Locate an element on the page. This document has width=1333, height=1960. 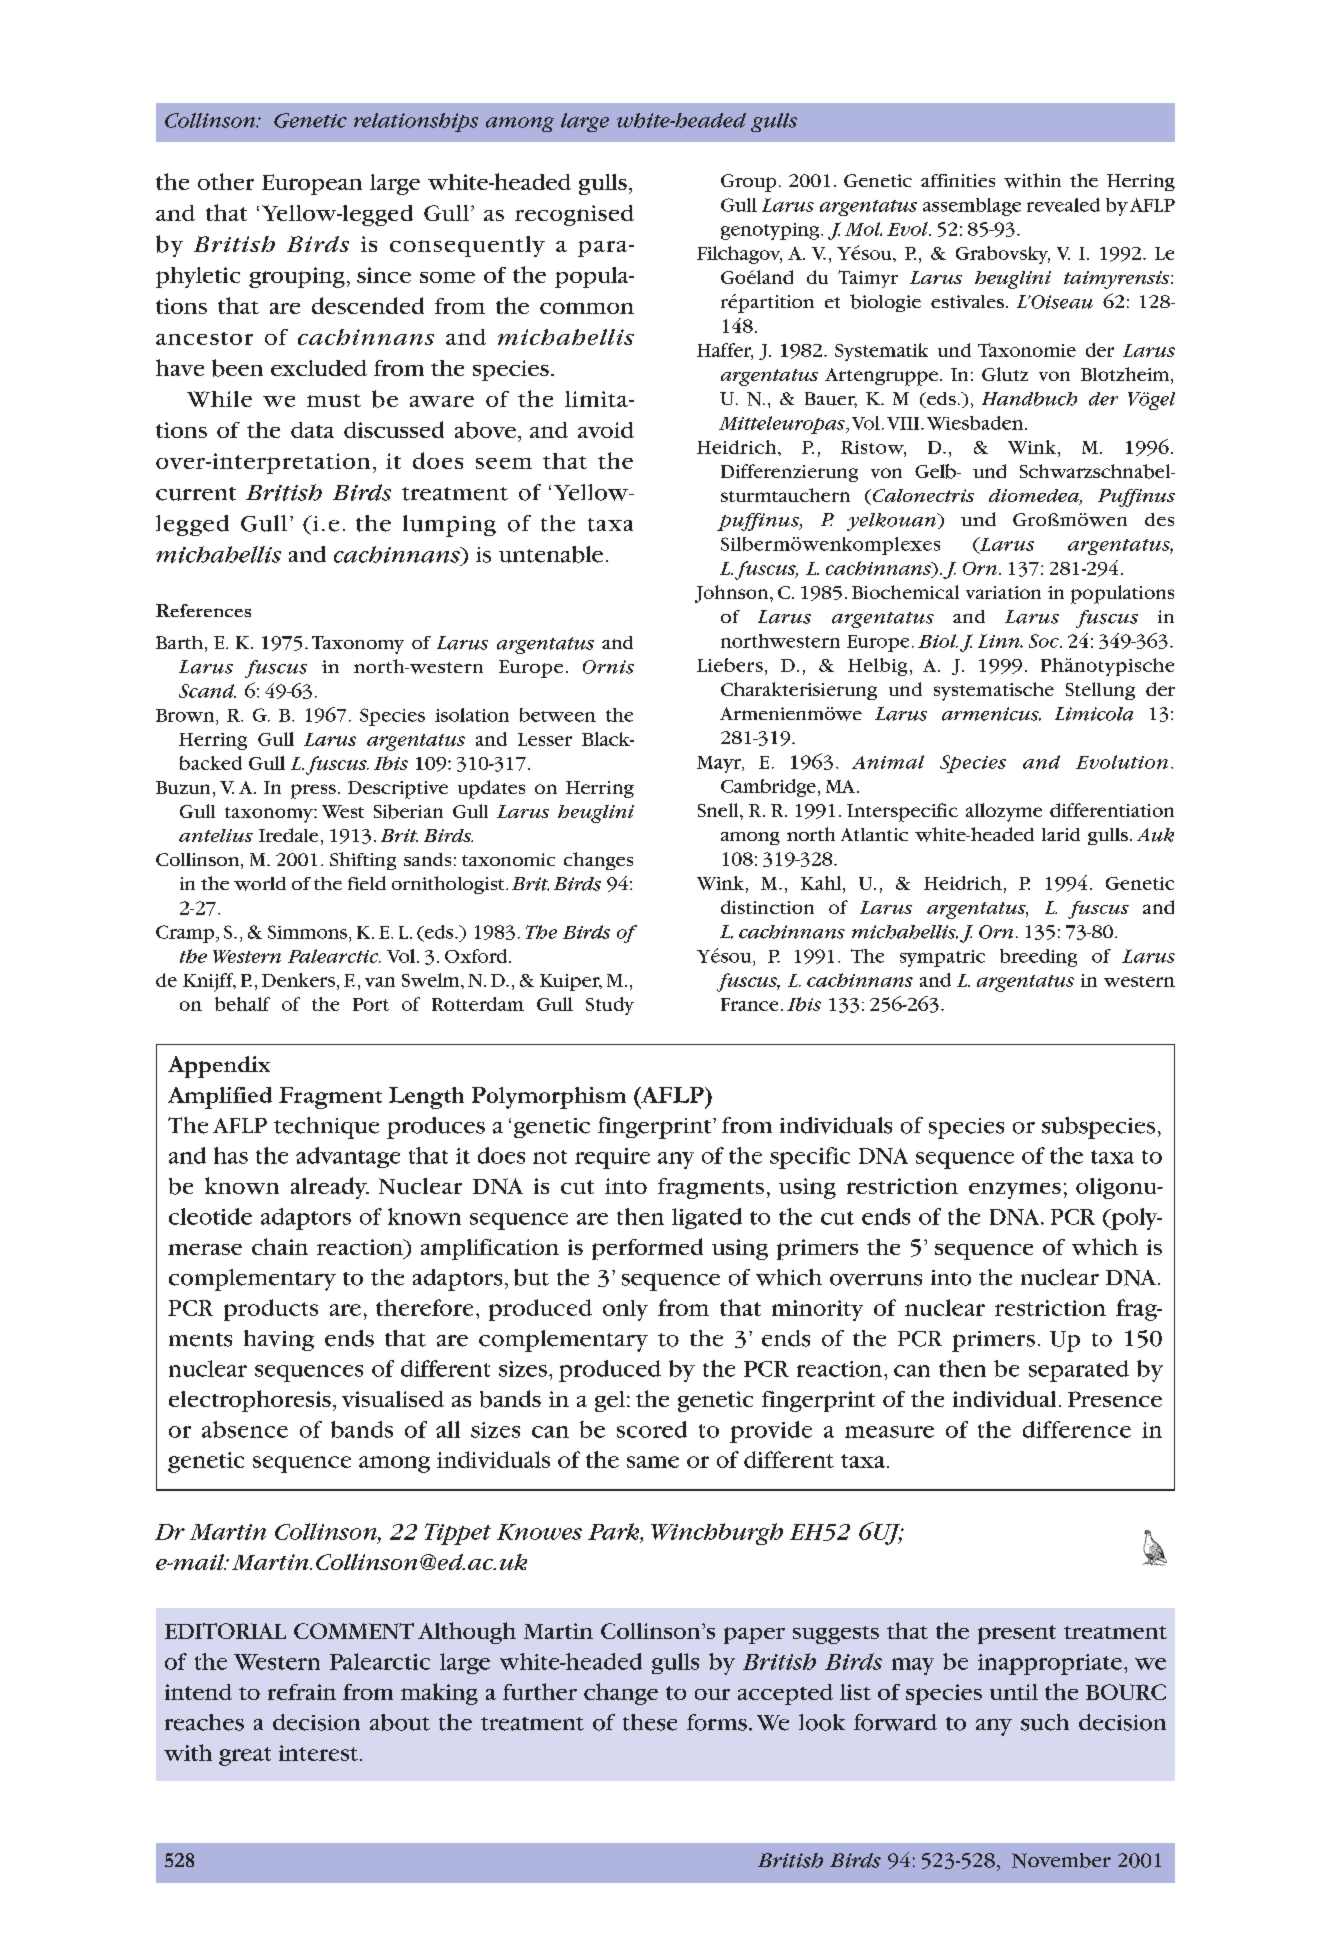
recognised is located at coordinates (574, 215).
